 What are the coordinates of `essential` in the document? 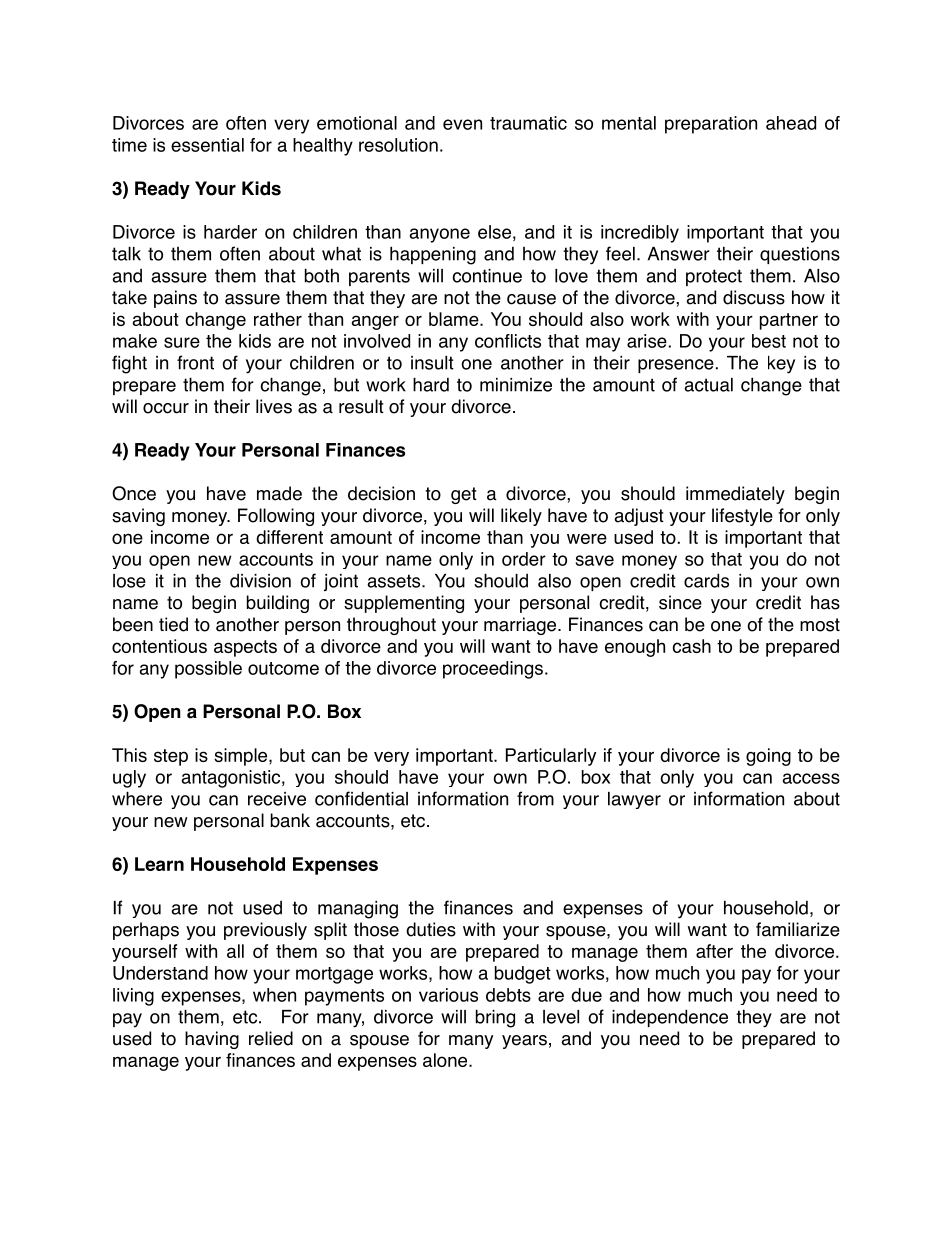 It's located at (207, 145).
